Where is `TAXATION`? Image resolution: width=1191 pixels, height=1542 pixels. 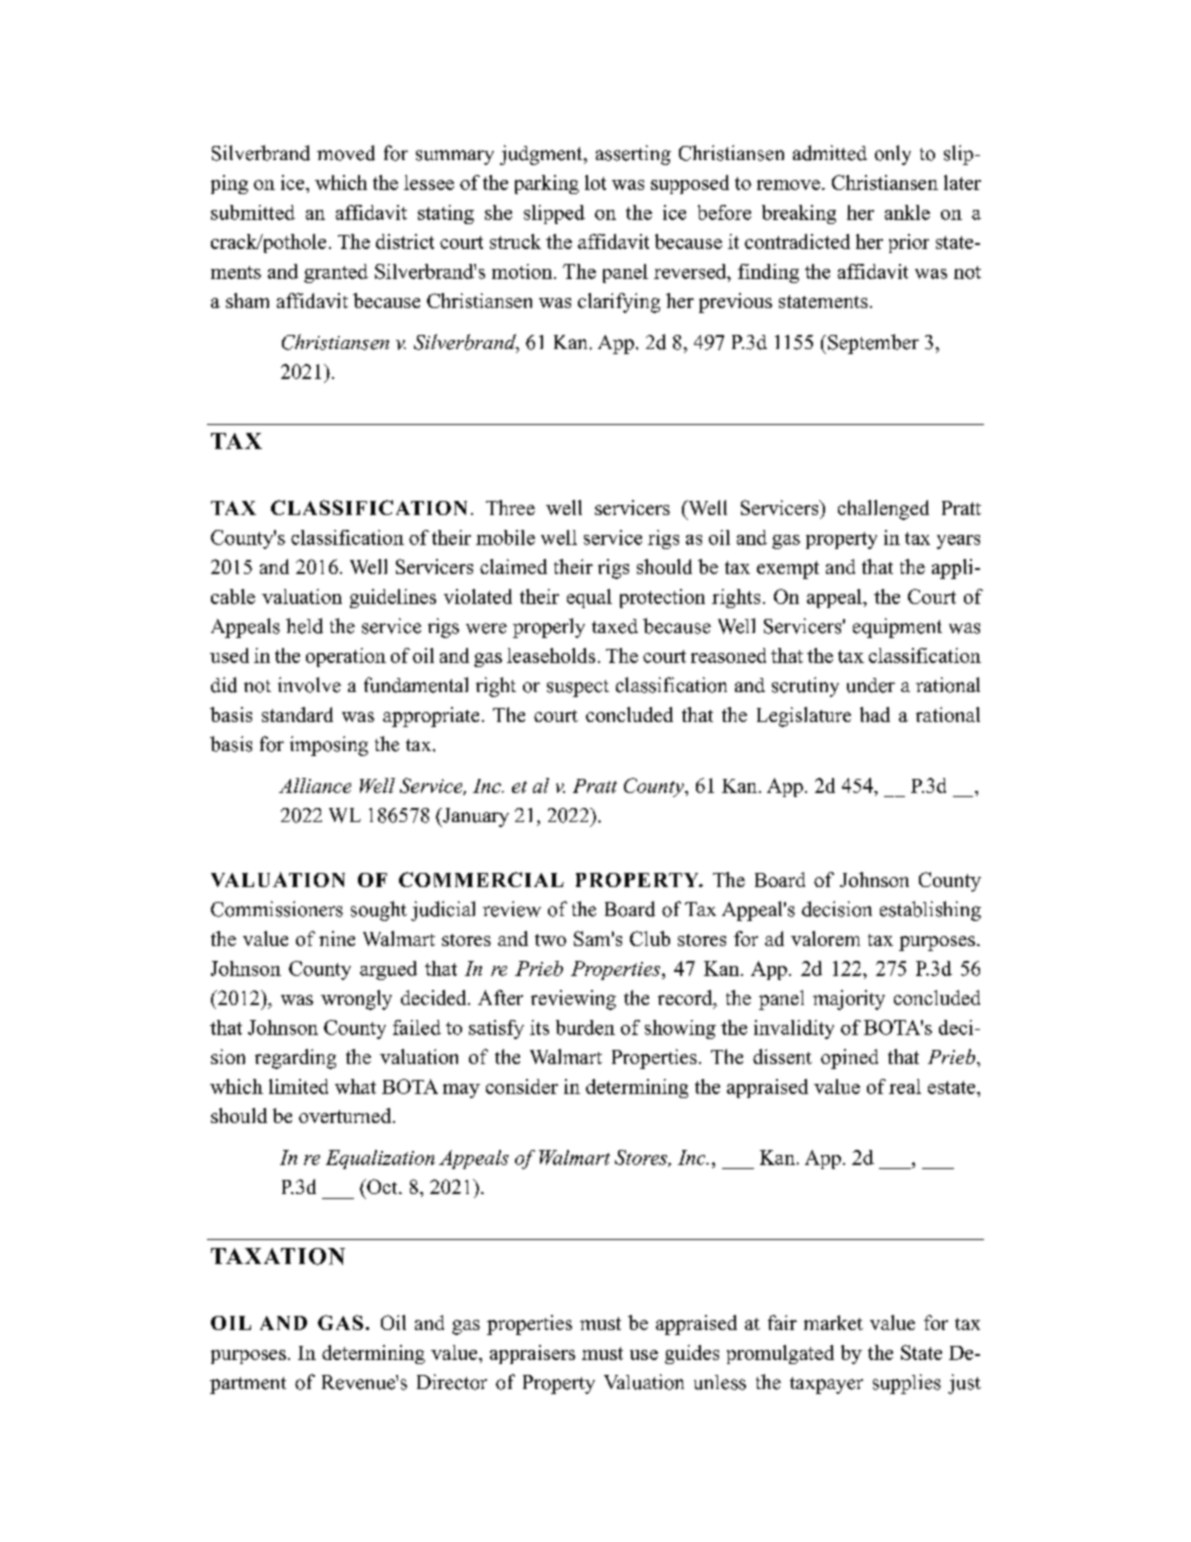
TAXATION is located at coordinates (278, 1256).
